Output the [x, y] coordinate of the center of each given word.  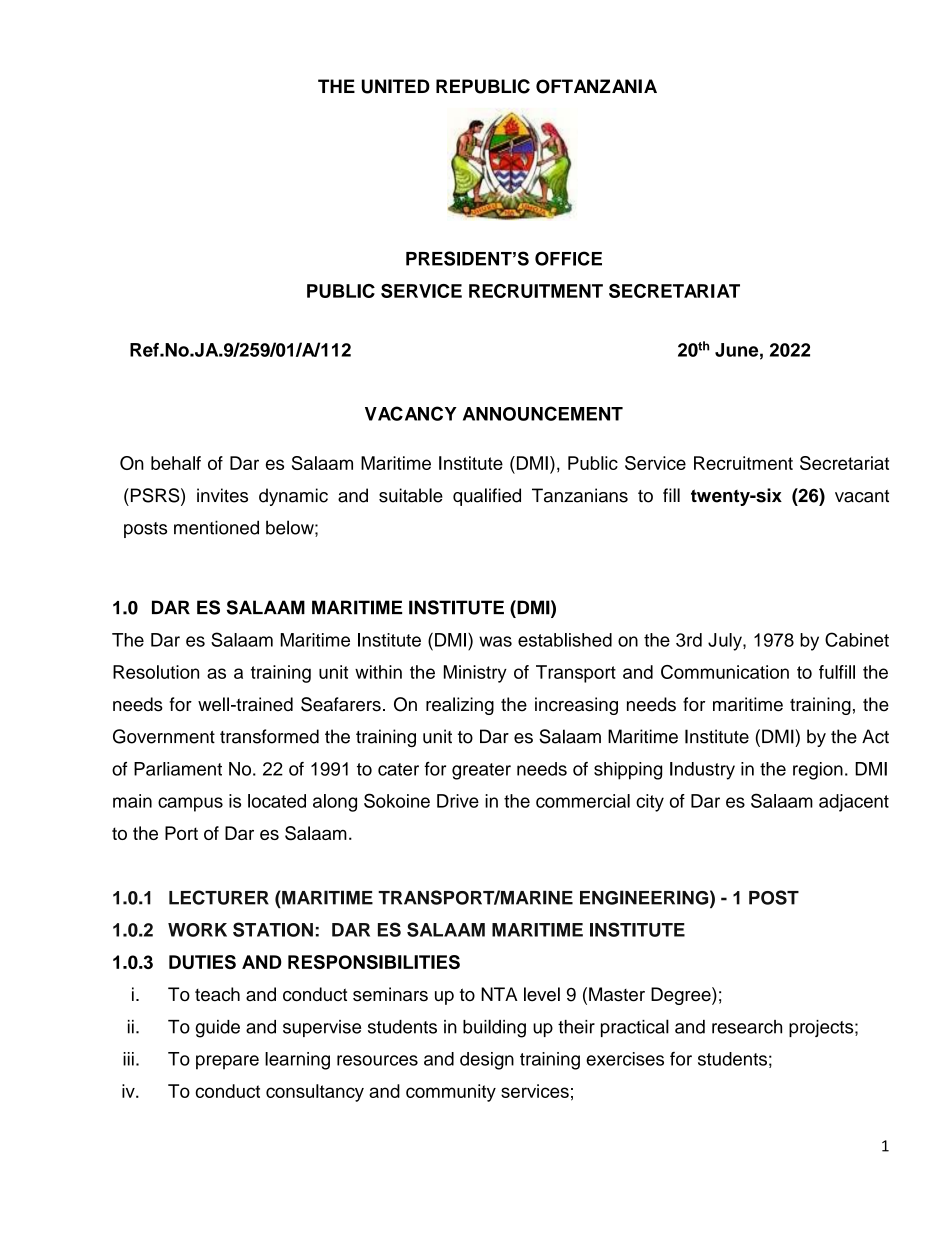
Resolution [156, 672]
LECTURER [219, 897]
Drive [458, 801]
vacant [862, 496]
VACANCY [411, 413]
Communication [725, 672]
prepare [227, 1062]
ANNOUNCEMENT [543, 413]
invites [222, 495]
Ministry [475, 674]
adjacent [854, 803]
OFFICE [568, 258]
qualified [487, 497]
